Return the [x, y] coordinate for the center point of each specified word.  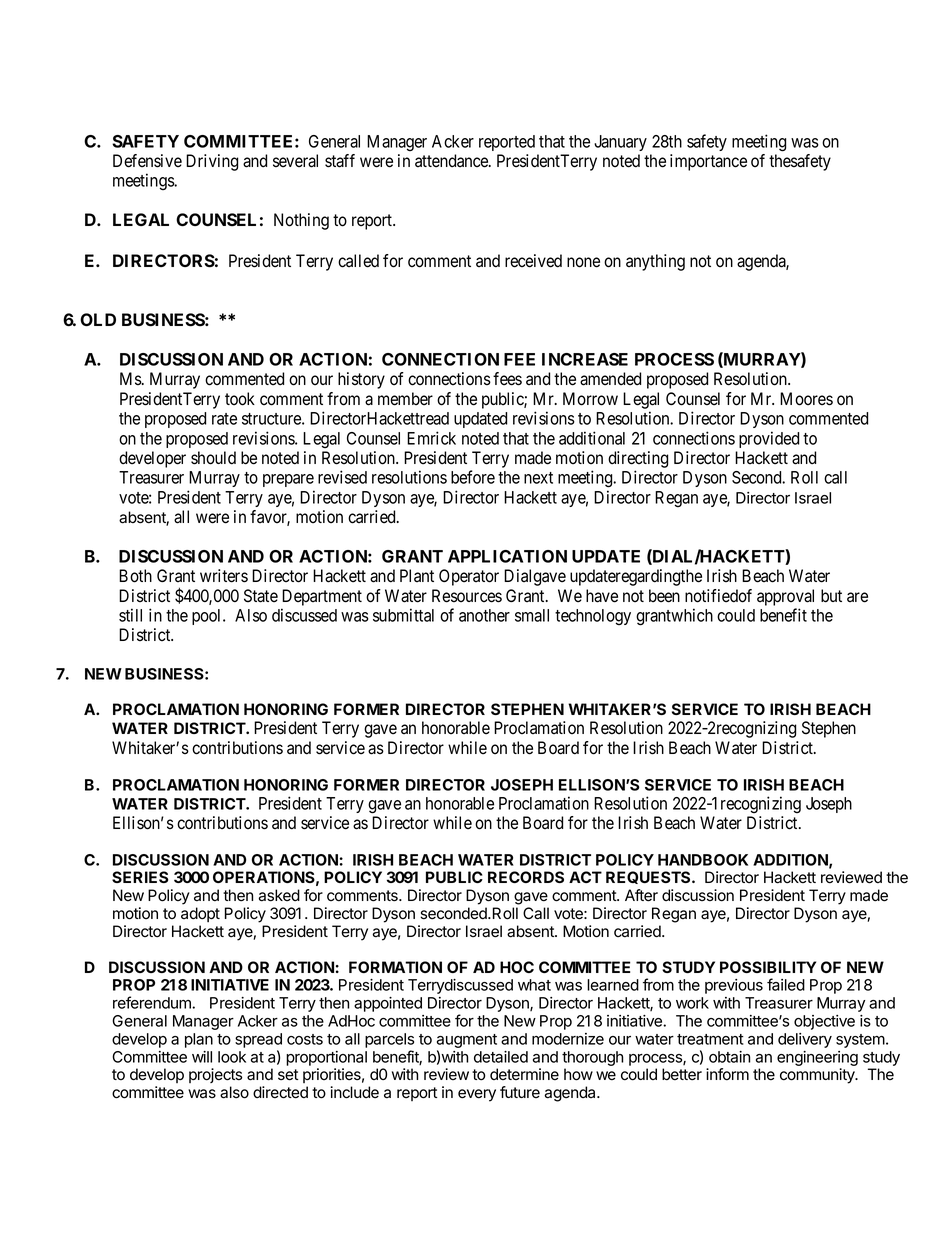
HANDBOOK [703, 860]
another [484, 615]
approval [785, 597]
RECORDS [526, 877]
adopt [200, 914]
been [664, 596]
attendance [452, 161]
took [240, 399]
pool [208, 617]
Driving [212, 162]
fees [507, 379]
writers [224, 576]
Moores [806, 399]
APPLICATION [507, 556]
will [202, 1057]
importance [708, 162]
